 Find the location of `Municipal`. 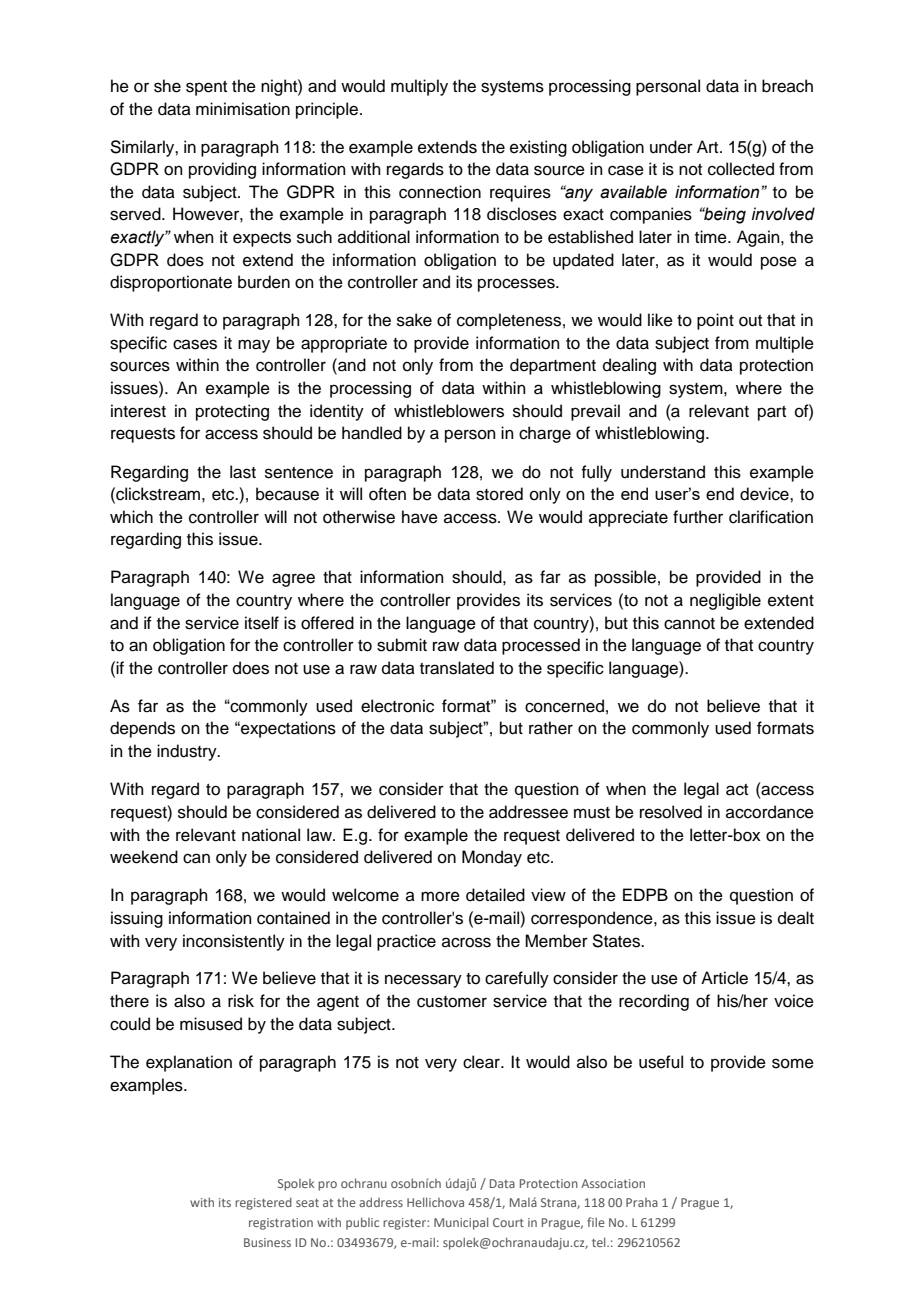

Municipal is located at coordinates (461, 1223).
